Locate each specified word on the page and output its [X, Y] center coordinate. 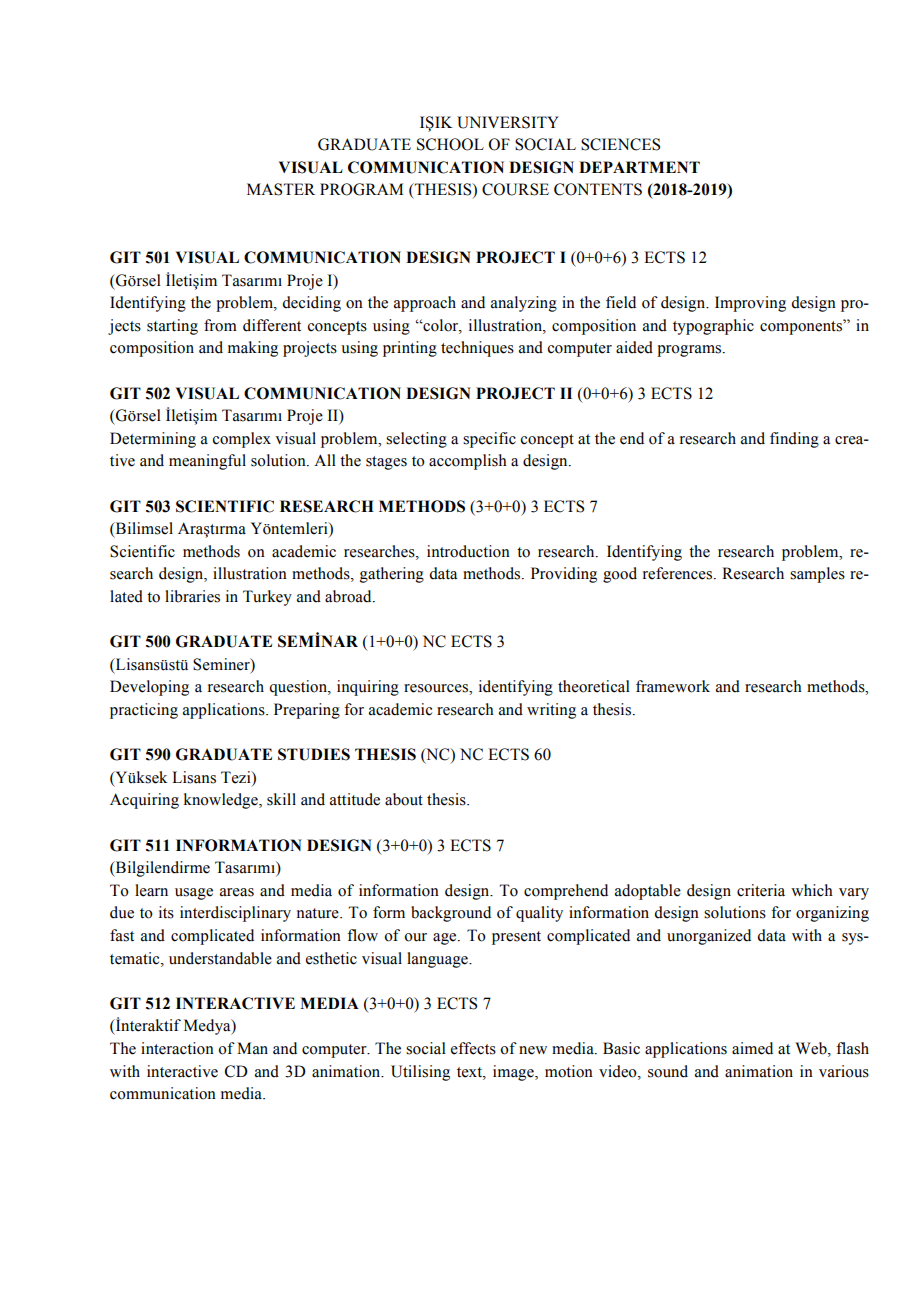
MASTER [281, 189]
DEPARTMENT [639, 167]
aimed [752, 1048]
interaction [177, 1048]
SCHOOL [450, 144]
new [533, 1050]
